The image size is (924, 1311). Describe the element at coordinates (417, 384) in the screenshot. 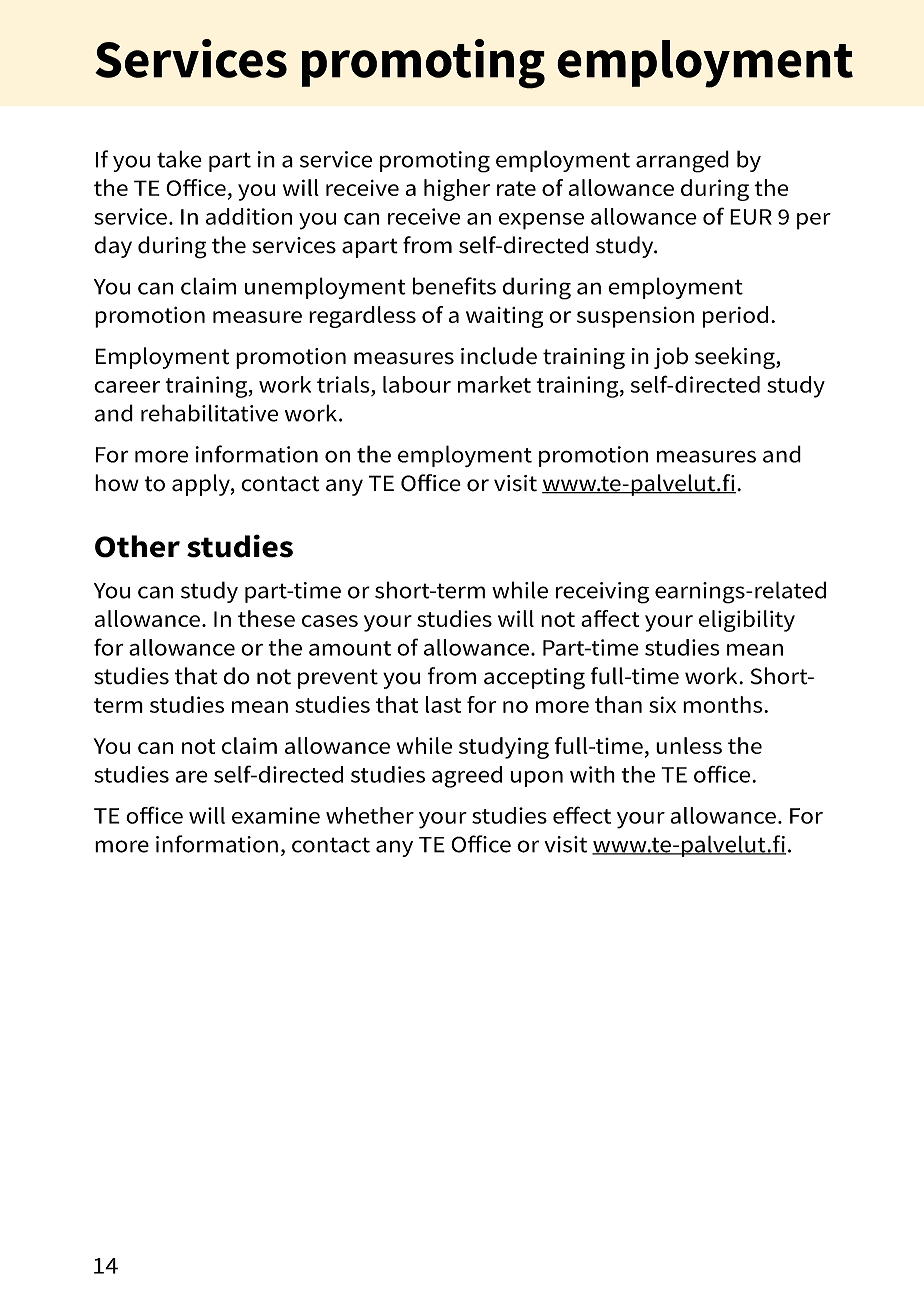

I see `labour` at that location.
